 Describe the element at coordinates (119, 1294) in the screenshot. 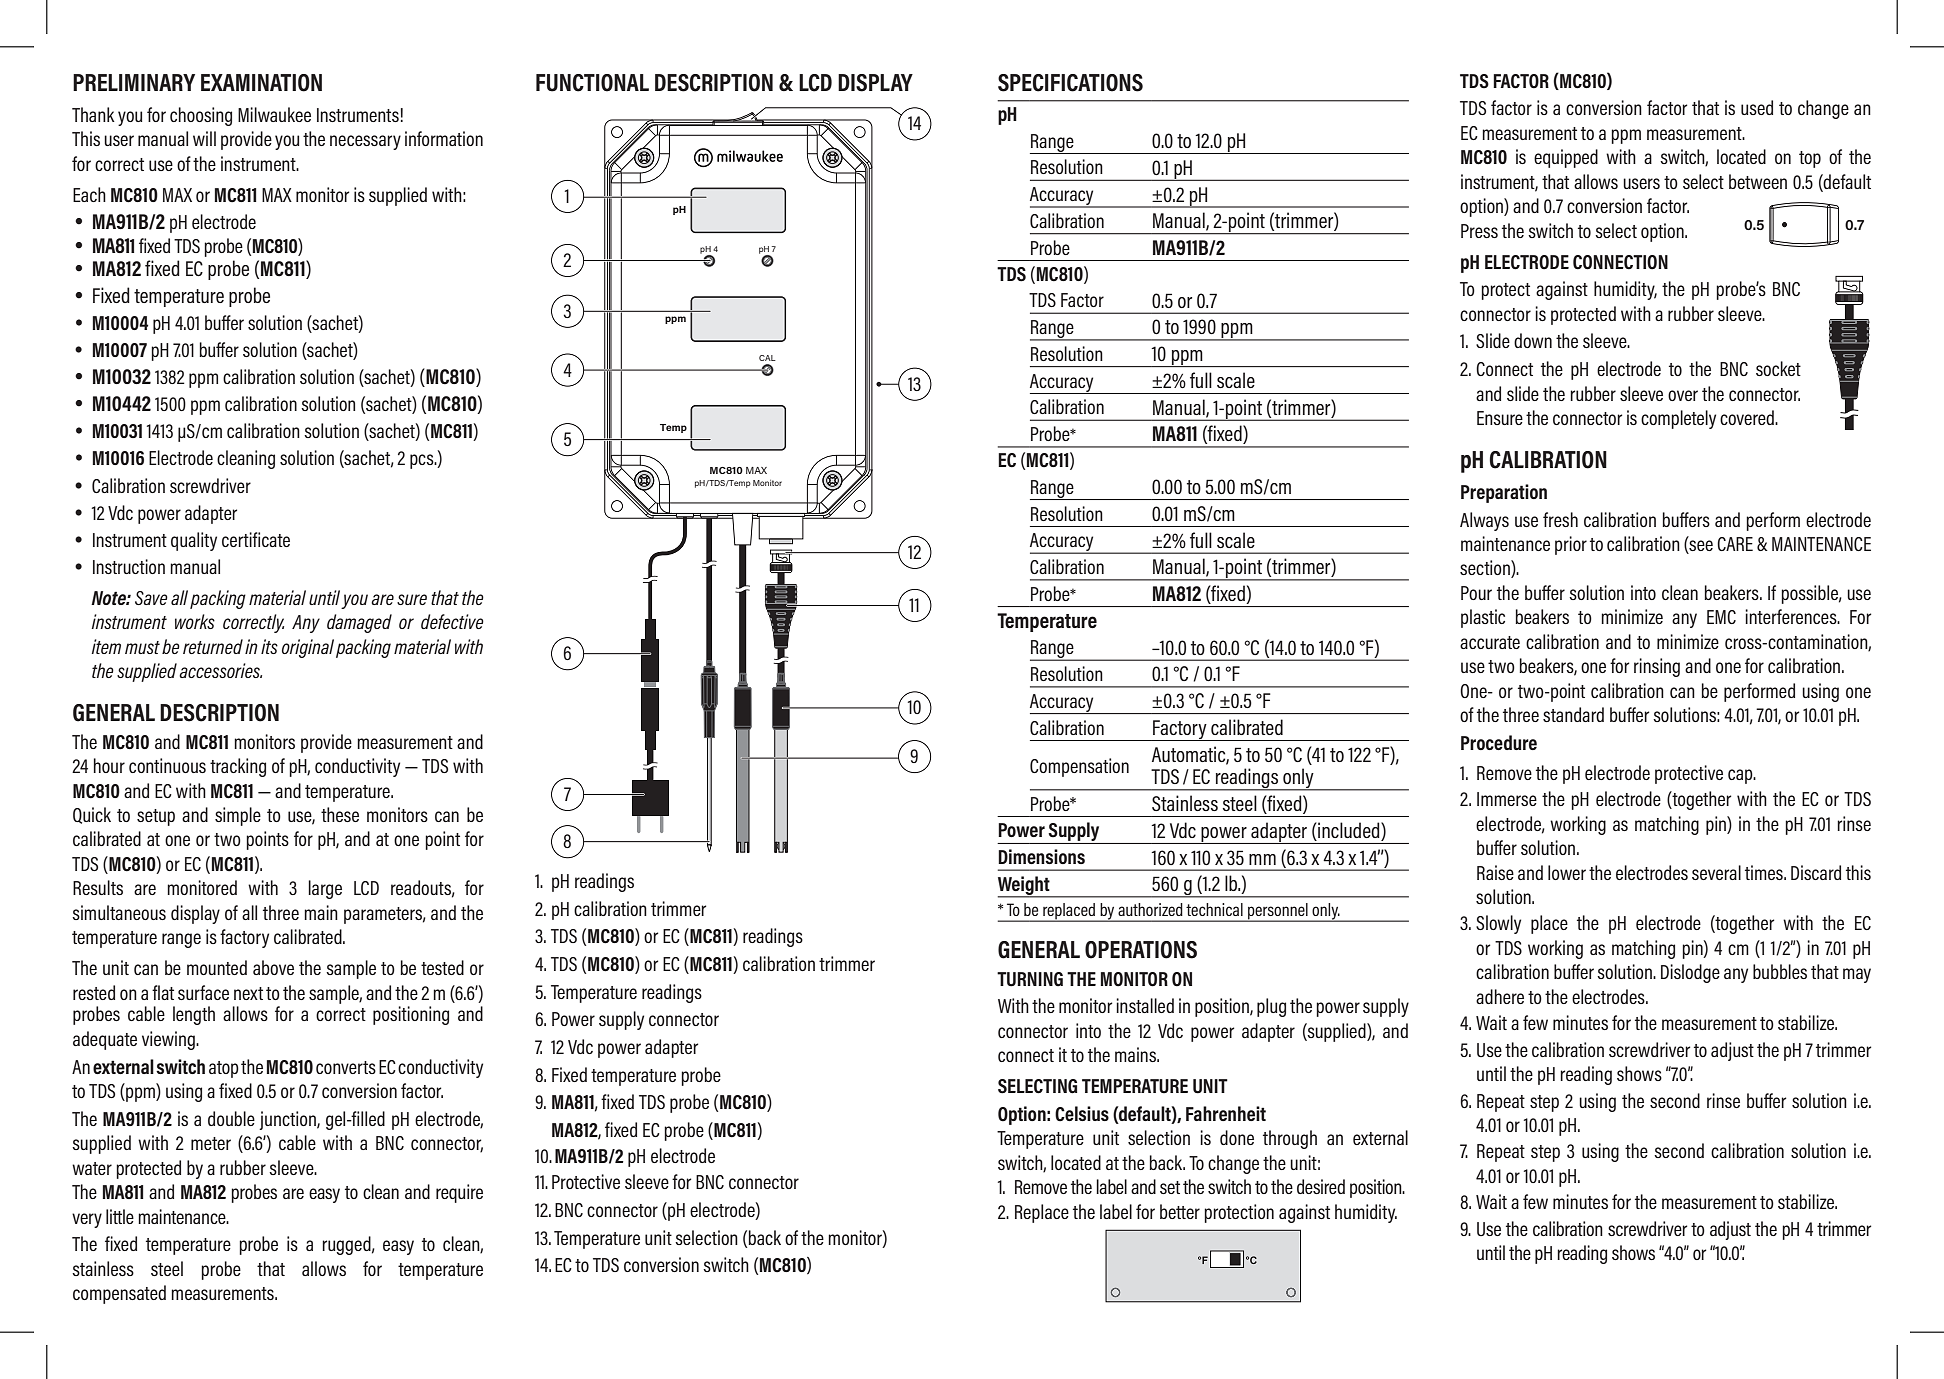

I see `compensated` at that location.
